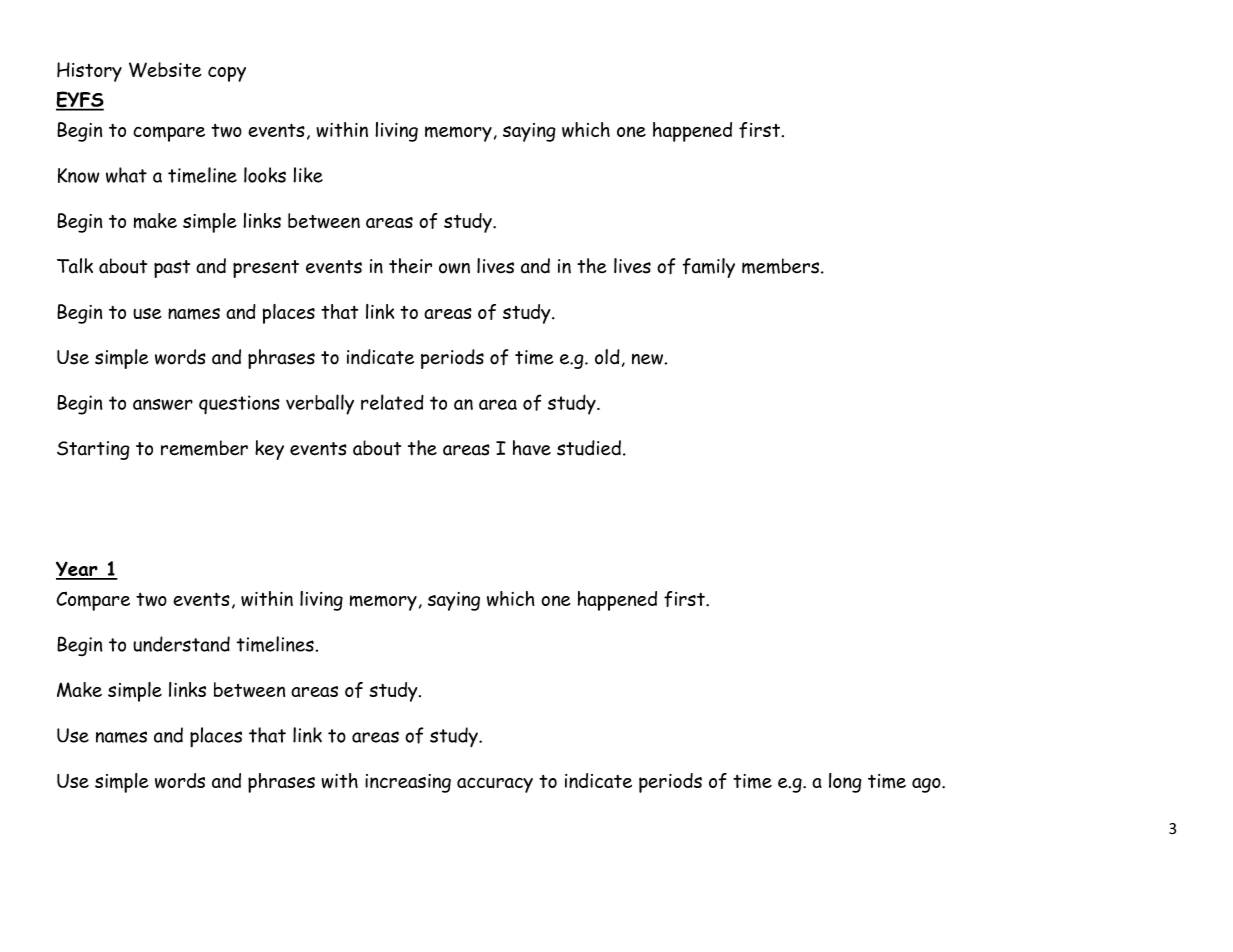 This document has width=1233, height=952. Describe the element at coordinates (165, 70) in the document. I see `Website` at that location.
